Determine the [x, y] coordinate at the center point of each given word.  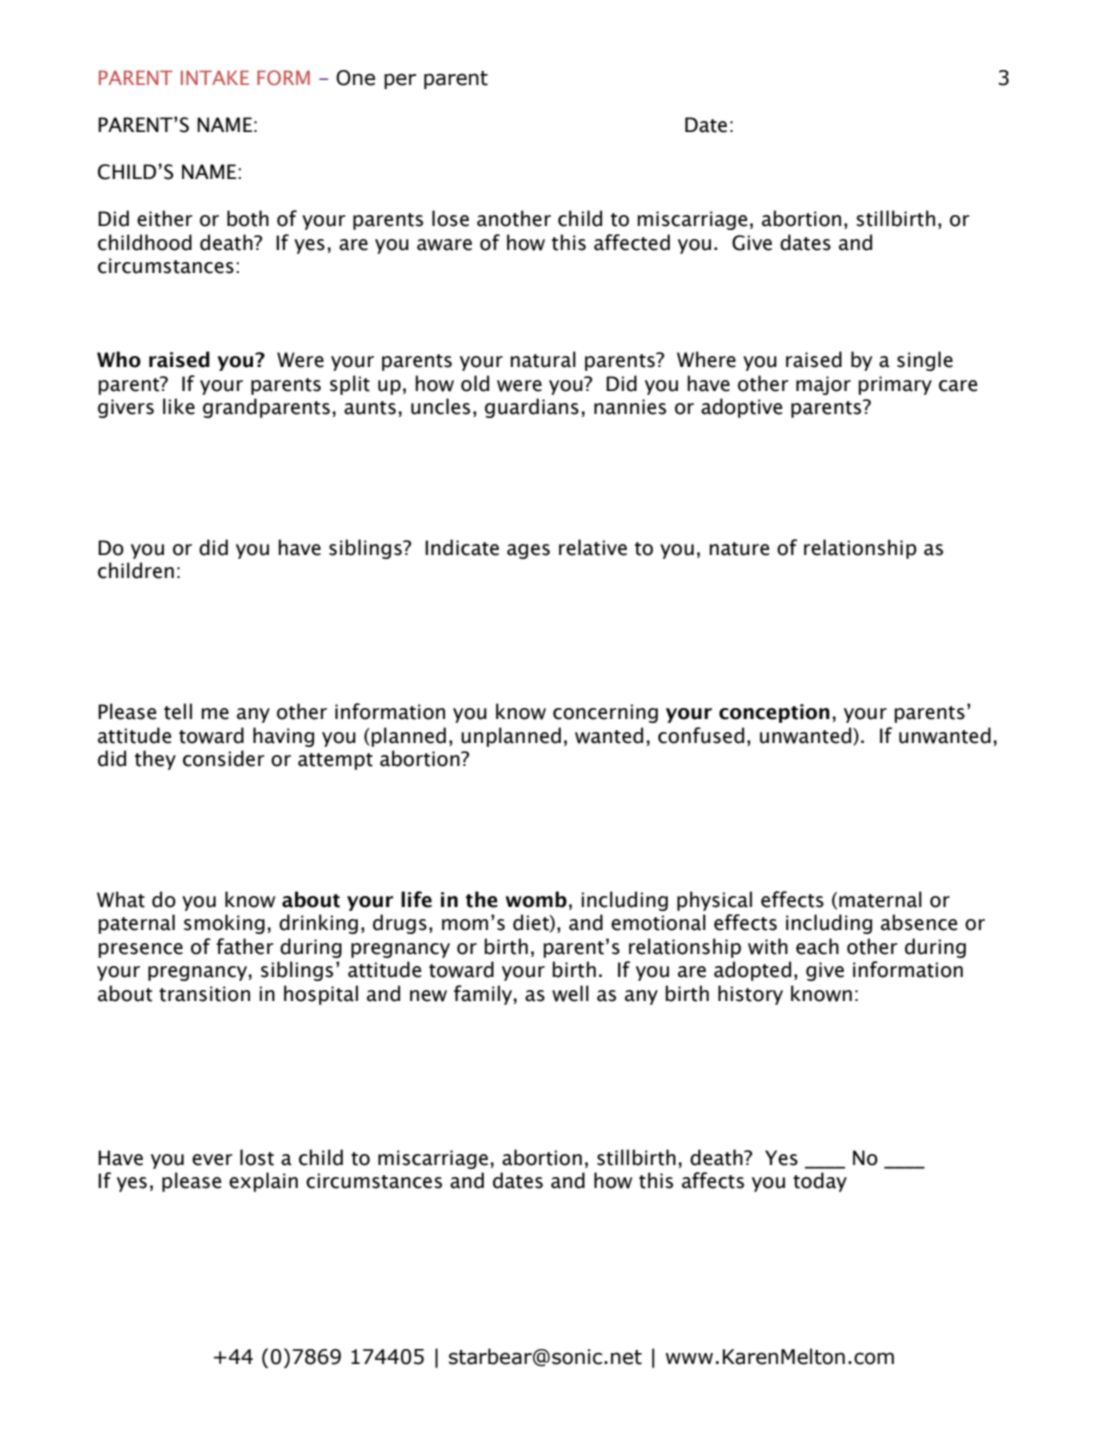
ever [212, 1160]
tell [178, 711]
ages [528, 551]
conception [774, 713]
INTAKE [215, 77]
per [400, 81]
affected [632, 242]
